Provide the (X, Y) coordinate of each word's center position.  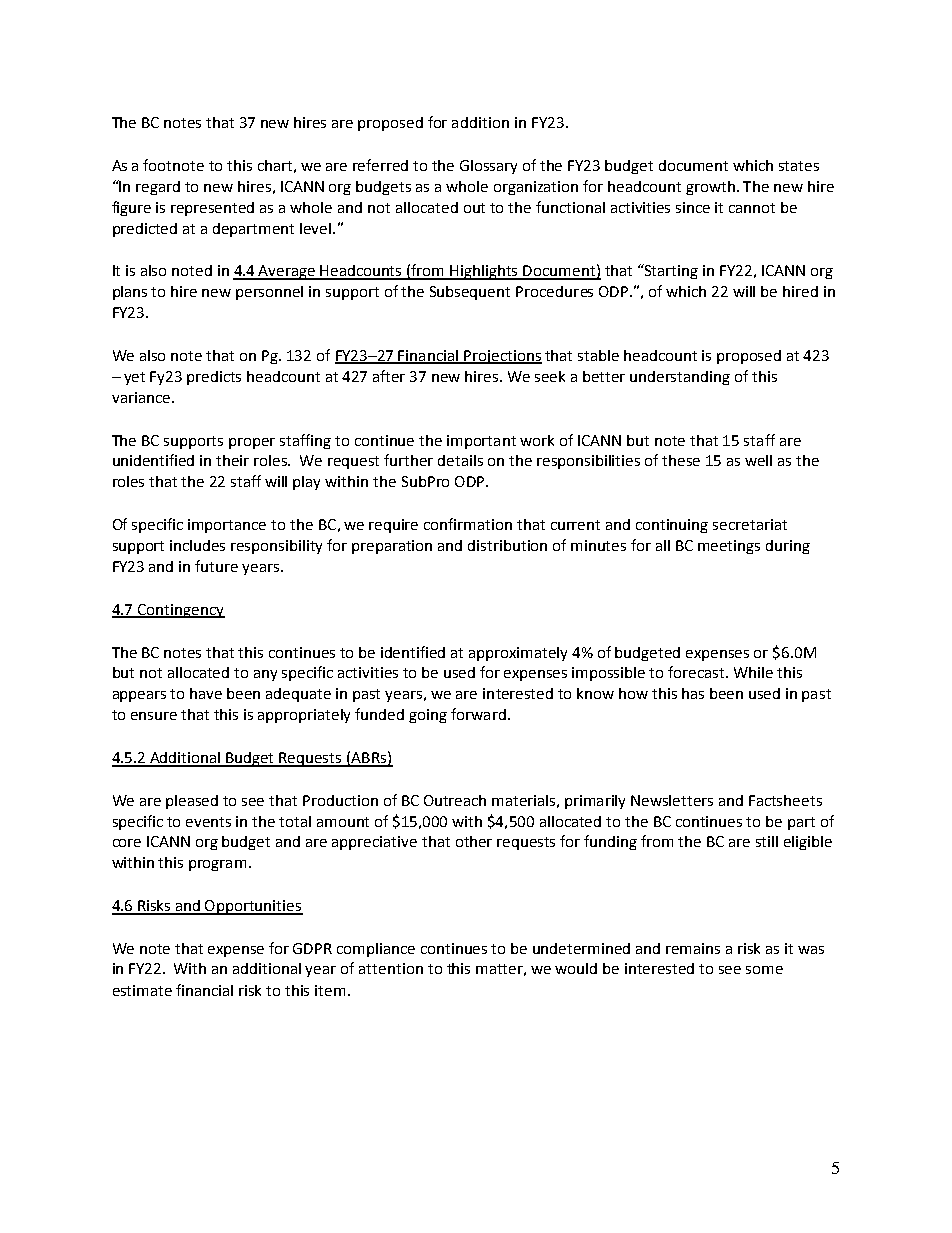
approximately (518, 654)
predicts (214, 378)
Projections (502, 357)
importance (227, 526)
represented (212, 209)
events (208, 822)
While (753, 672)
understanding (680, 378)
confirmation (468, 524)
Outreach (455, 800)
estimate (142, 990)
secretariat (750, 524)
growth (712, 188)
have (206, 693)
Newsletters (672, 800)
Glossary (488, 167)
